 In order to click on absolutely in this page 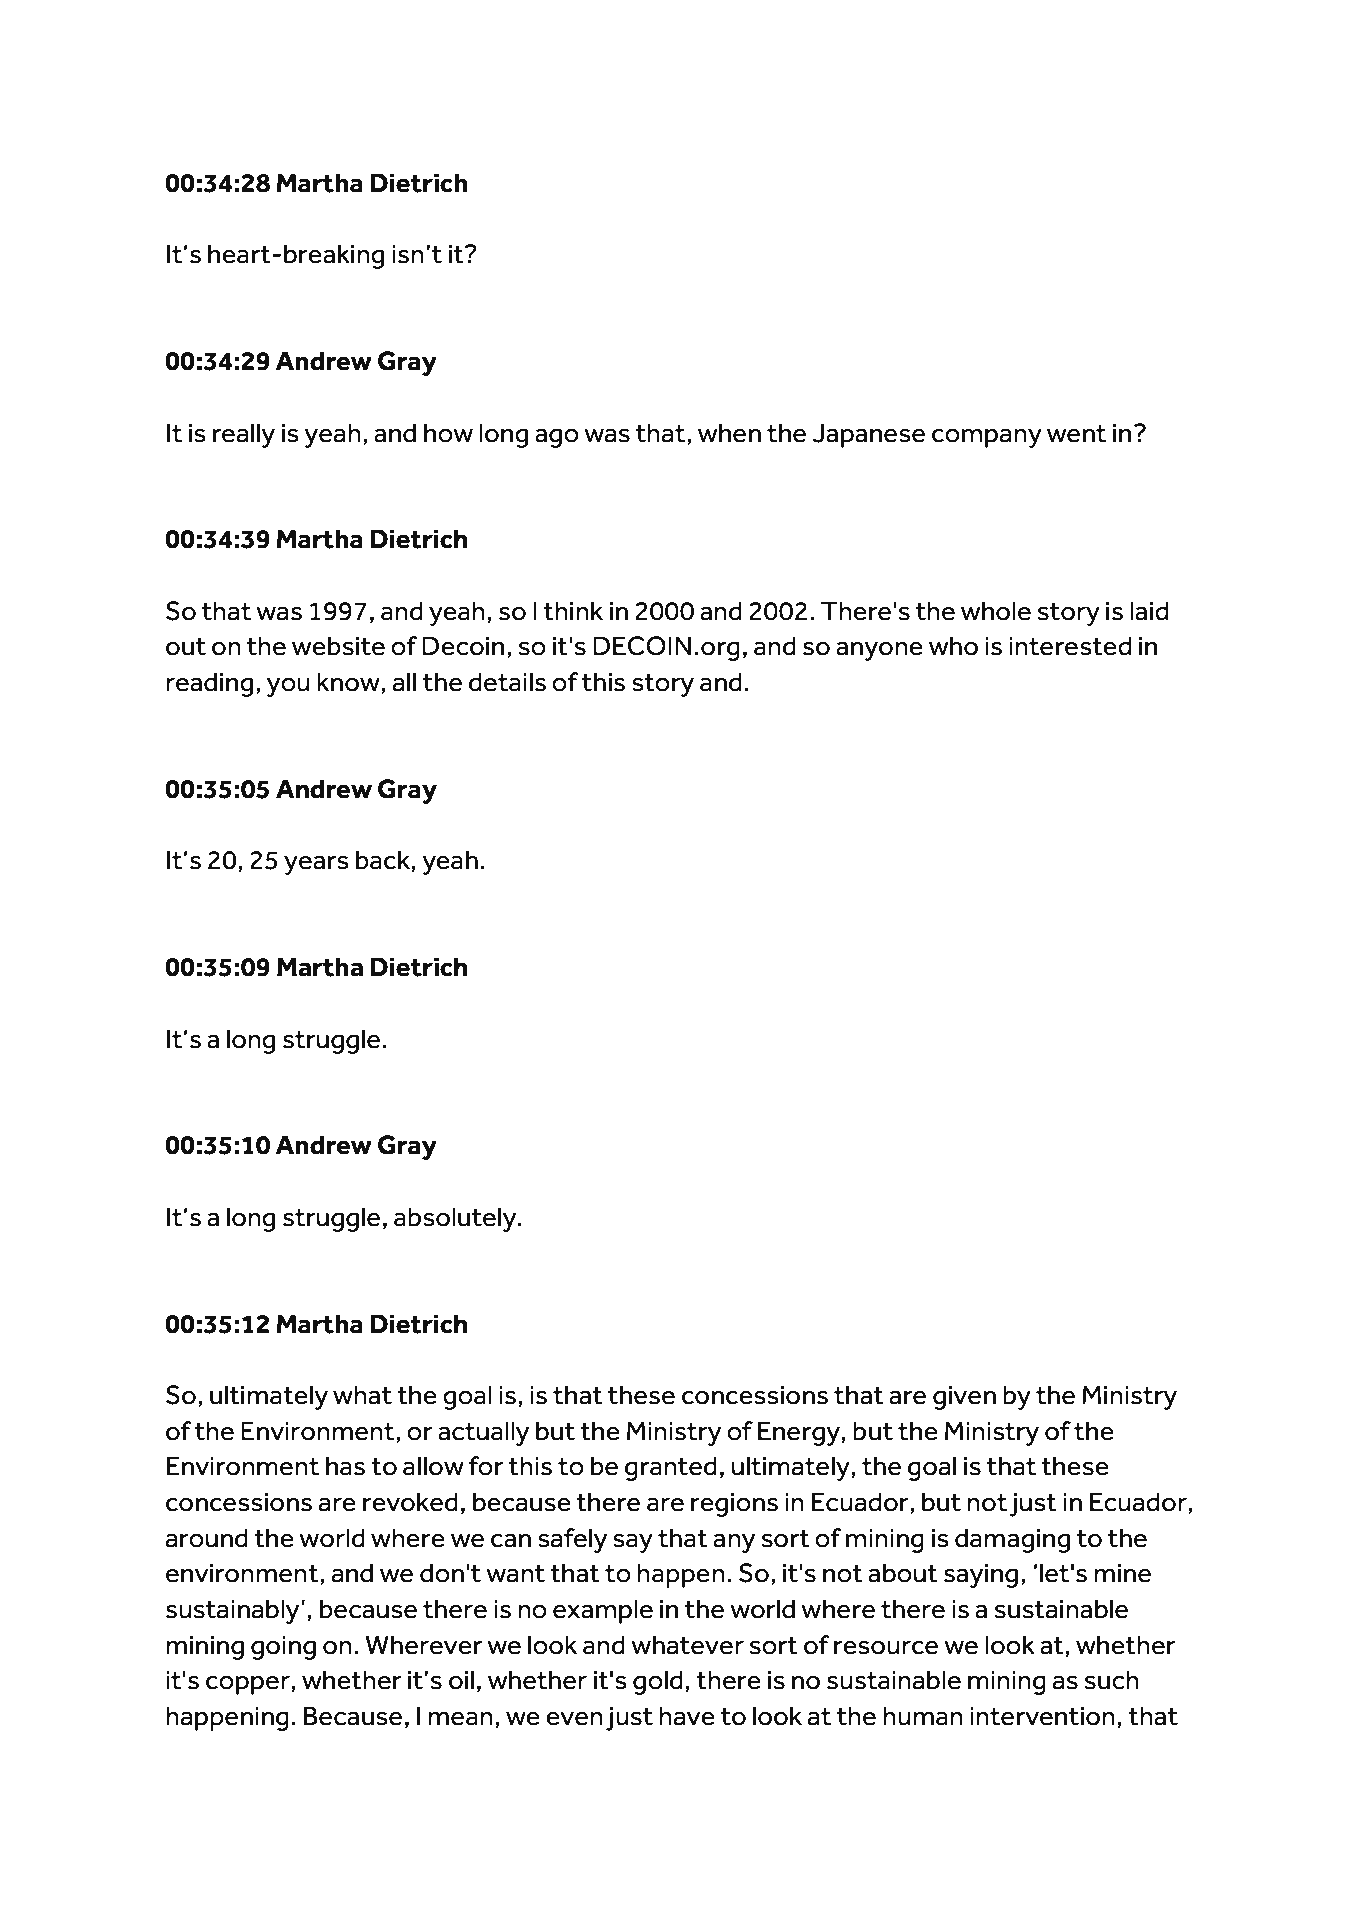, I will do `click(456, 1219)`.
